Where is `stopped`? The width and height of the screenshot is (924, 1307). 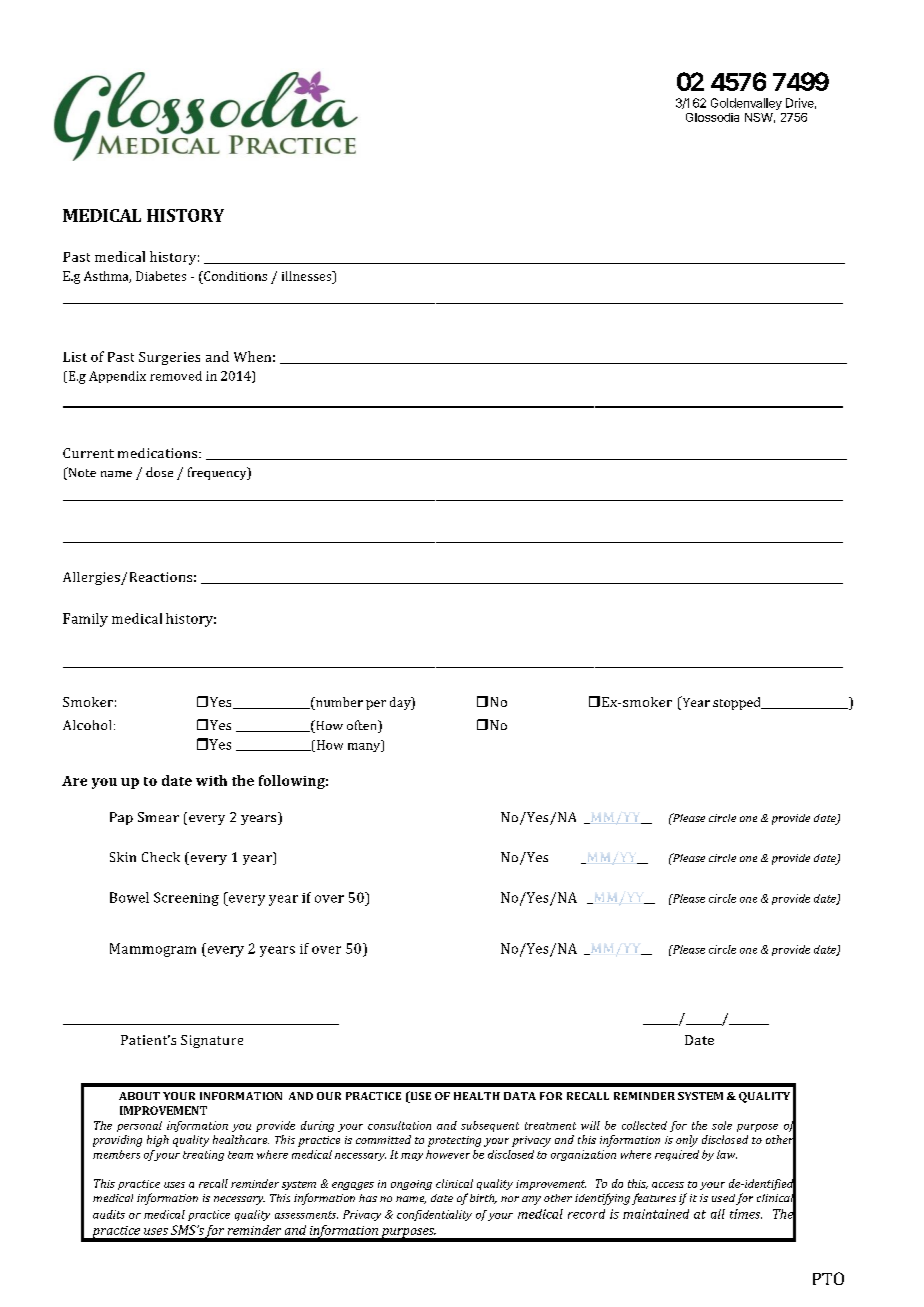 stopped is located at coordinates (738, 703).
